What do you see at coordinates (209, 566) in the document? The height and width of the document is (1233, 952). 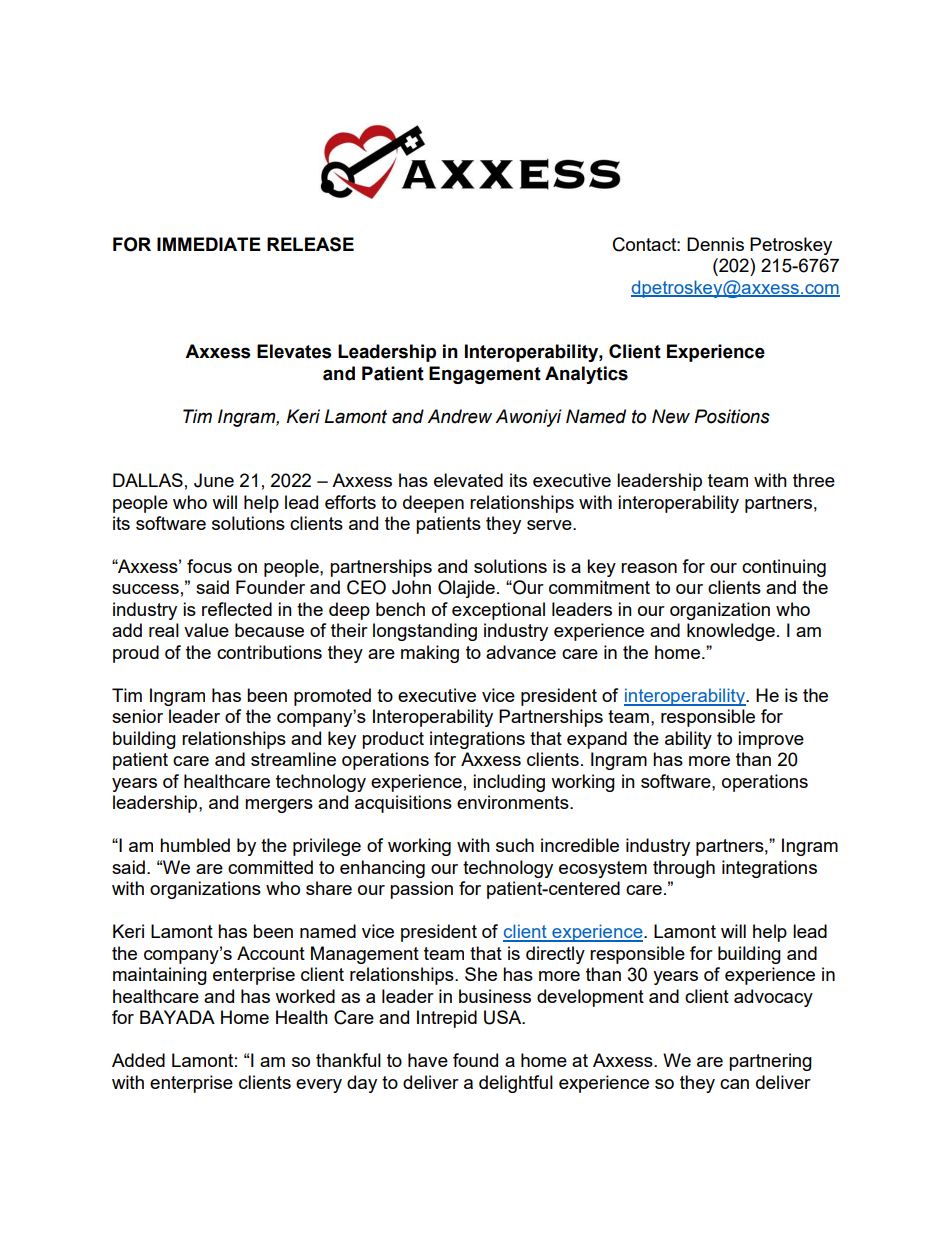 I see `focus` at bounding box center [209, 566].
